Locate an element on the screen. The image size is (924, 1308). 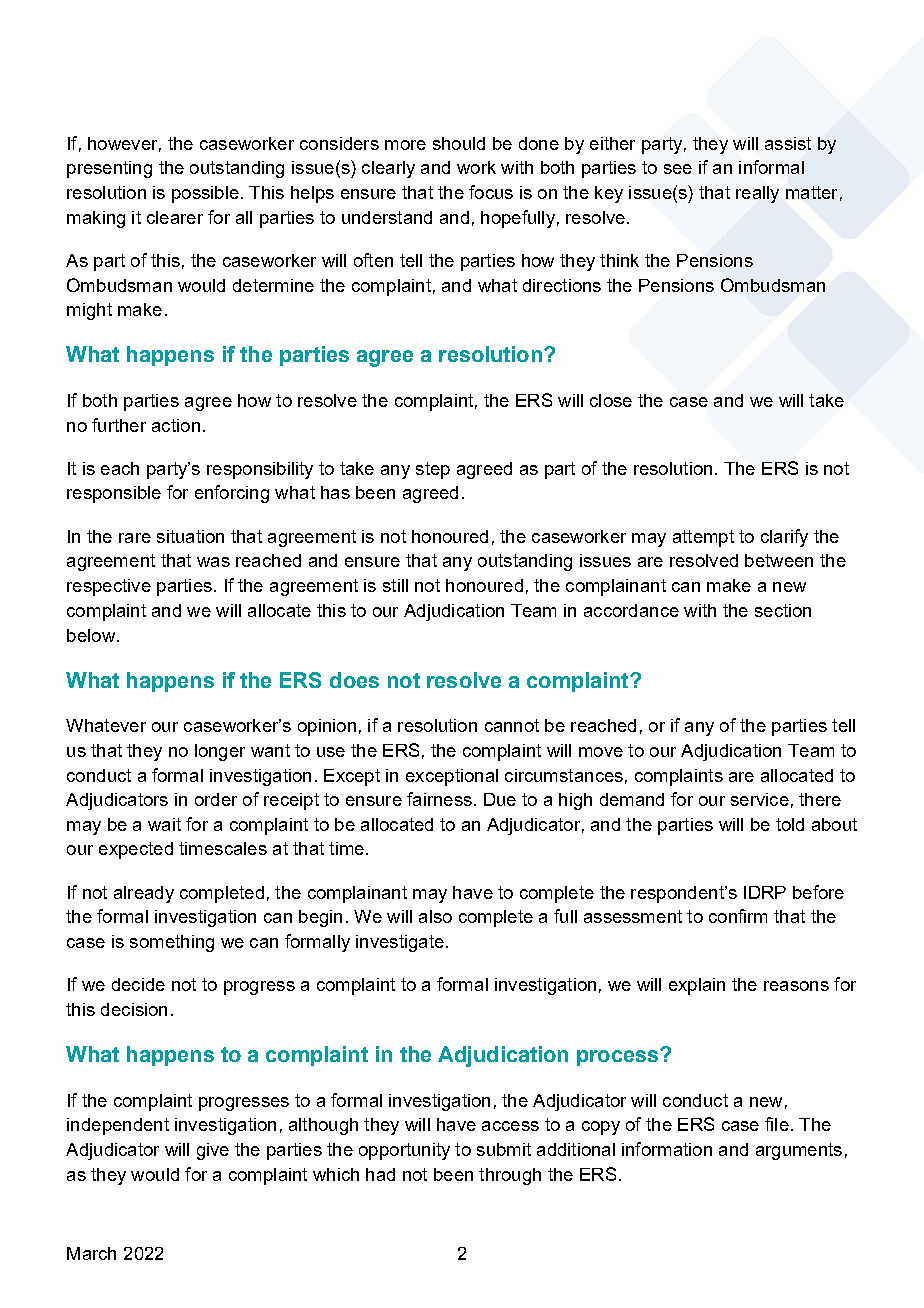
already is located at coordinates (144, 894).
